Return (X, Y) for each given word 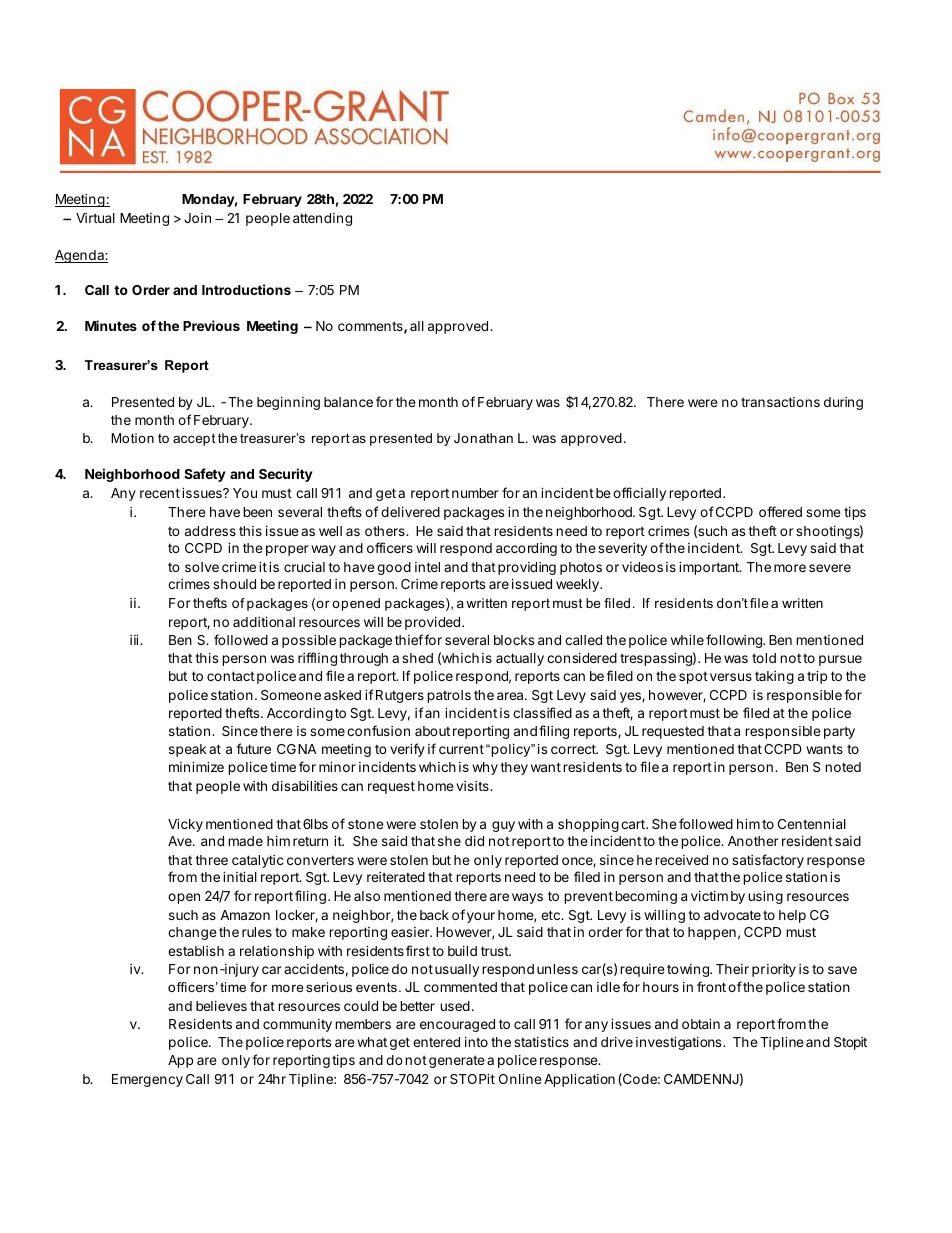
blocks (514, 640)
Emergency (147, 1080)
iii (134, 639)
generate (457, 1062)
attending (322, 219)
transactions (780, 402)
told (764, 658)
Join (197, 218)
